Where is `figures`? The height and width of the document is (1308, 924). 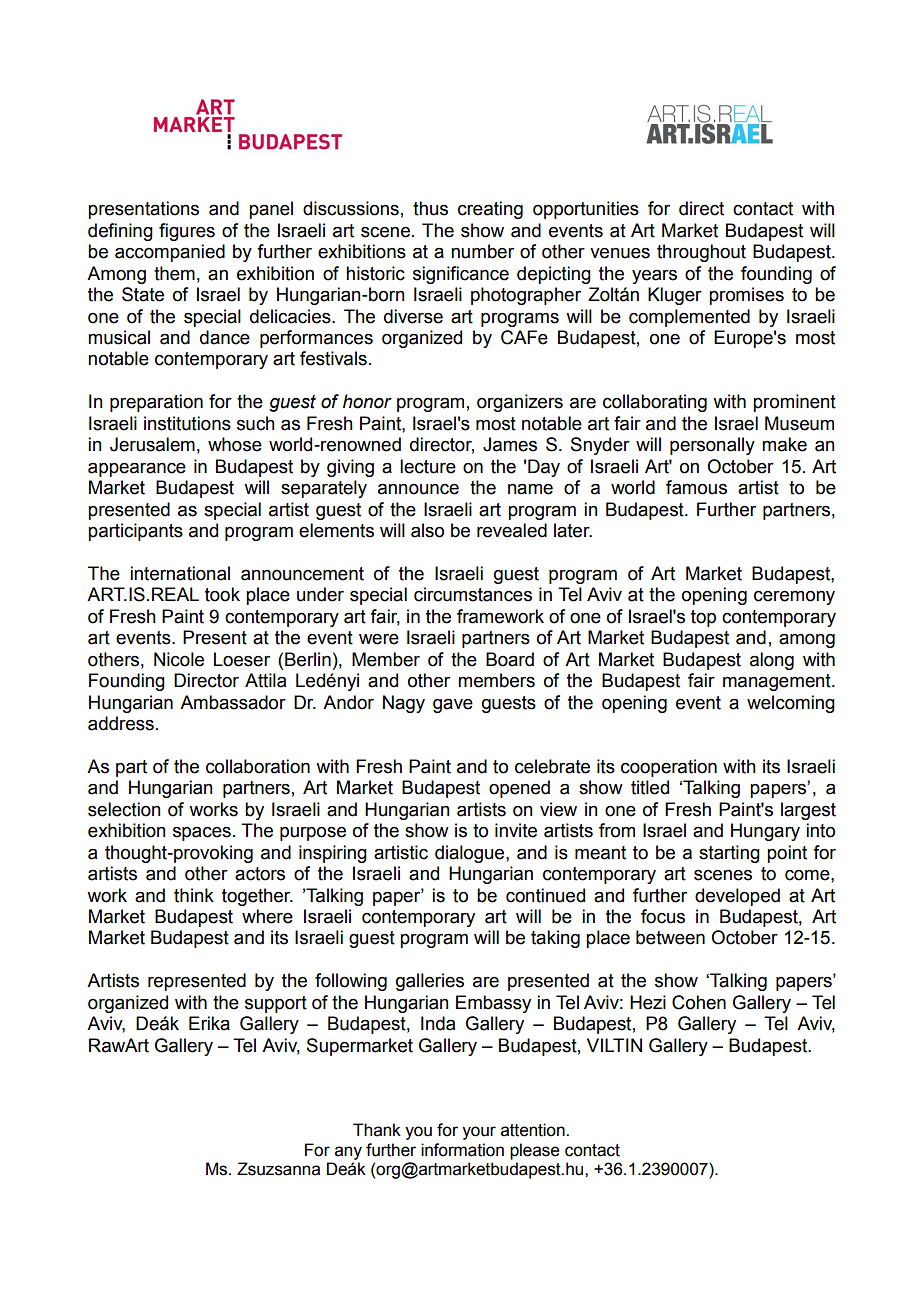 figures is located at coordinates (187, 232).
